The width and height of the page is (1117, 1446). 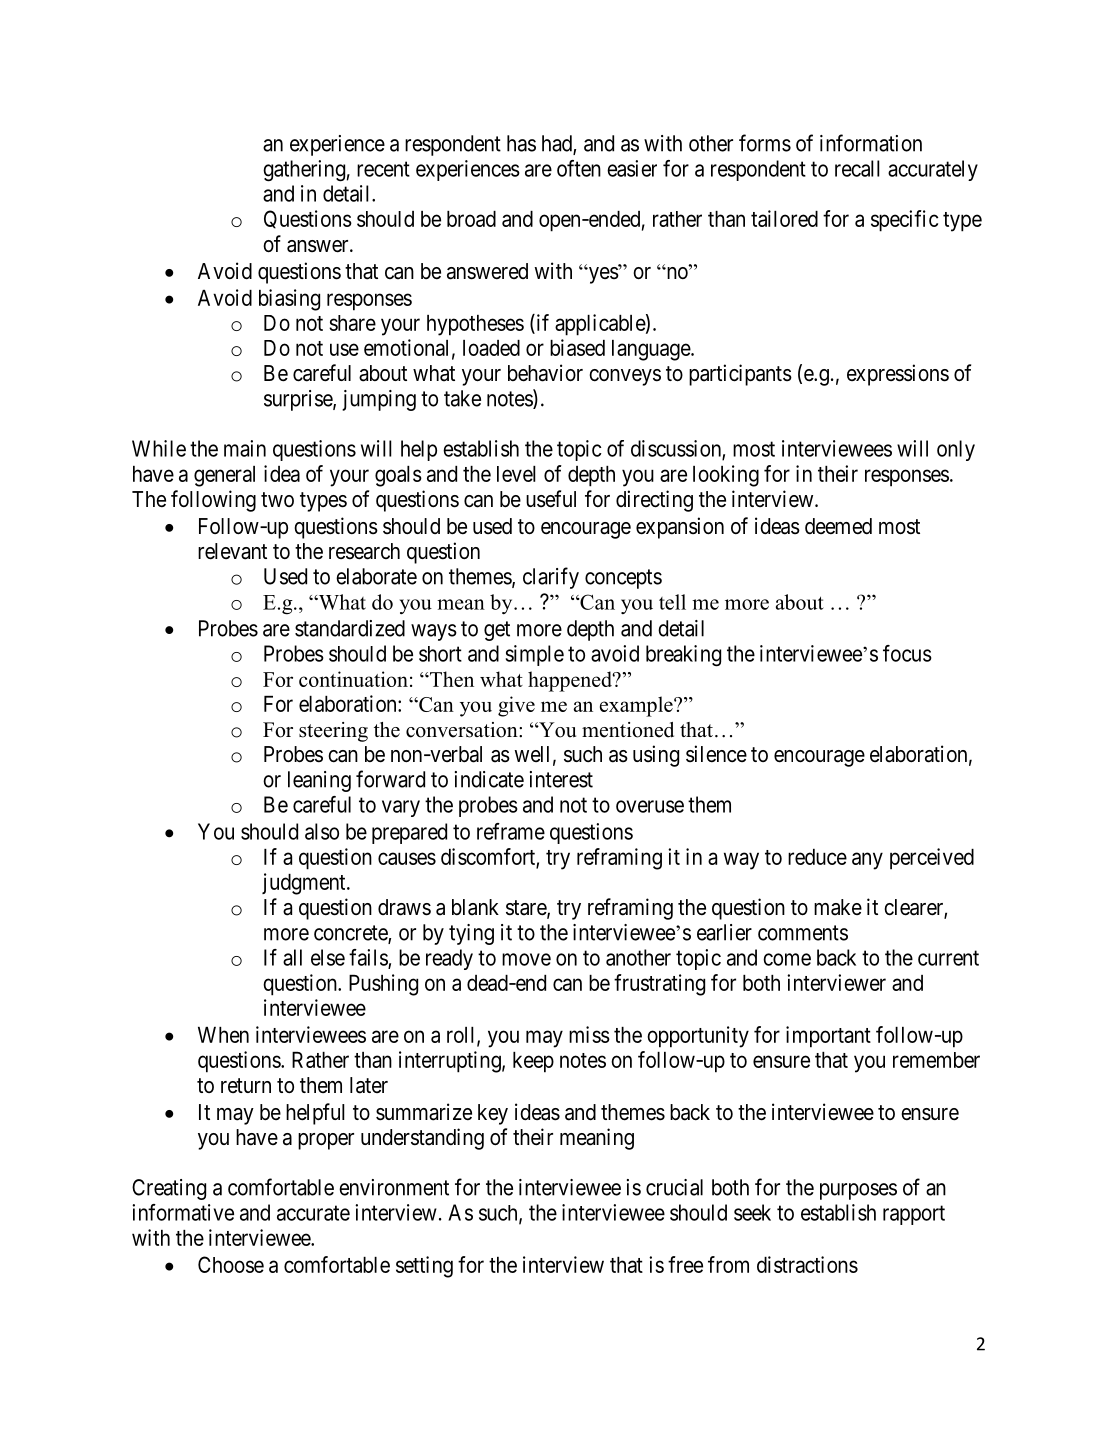 I want to click on give, so click(x=516, y=706).
